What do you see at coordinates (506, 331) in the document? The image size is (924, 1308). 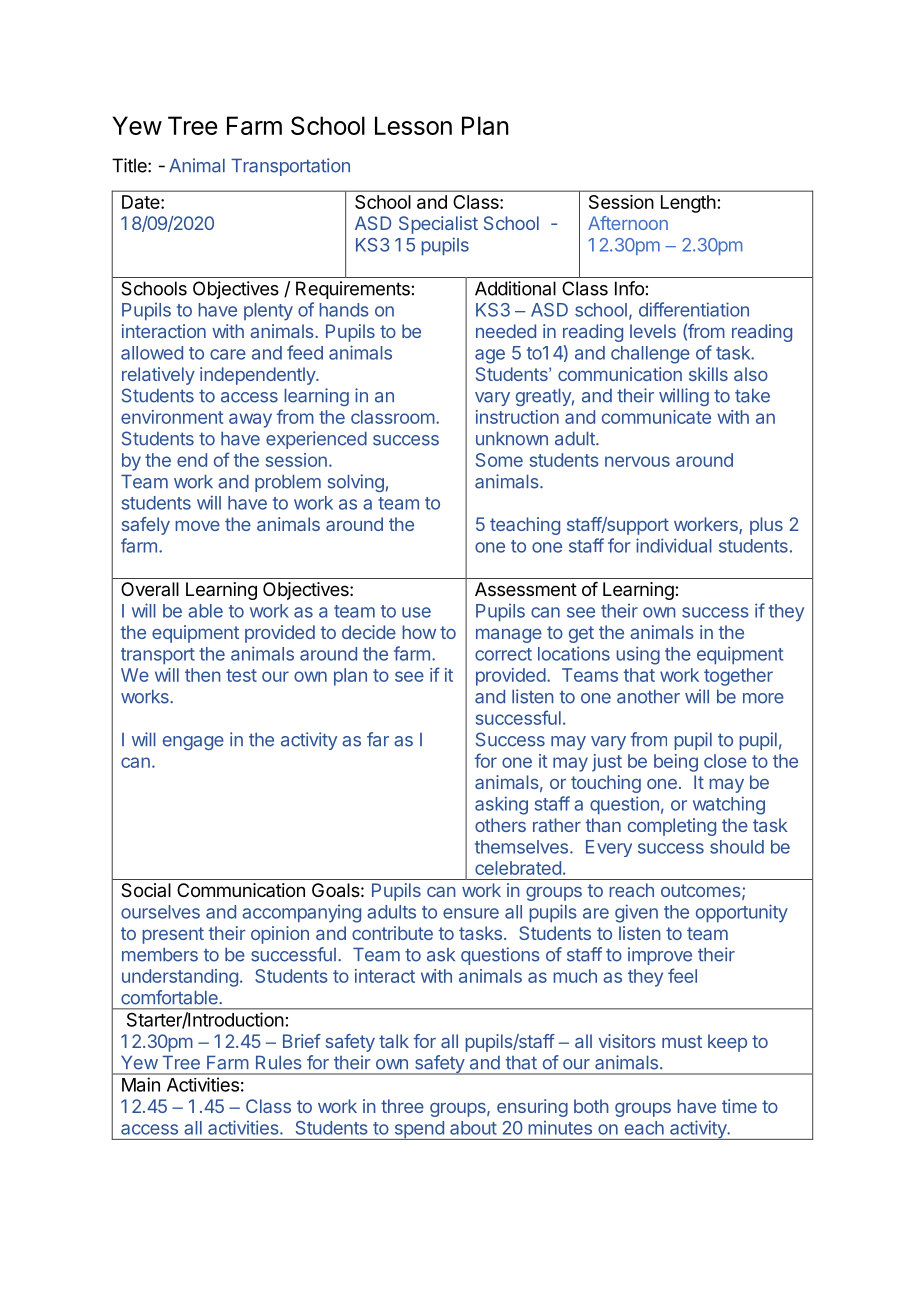 I see `needed` at bounding box center [506, 331].
